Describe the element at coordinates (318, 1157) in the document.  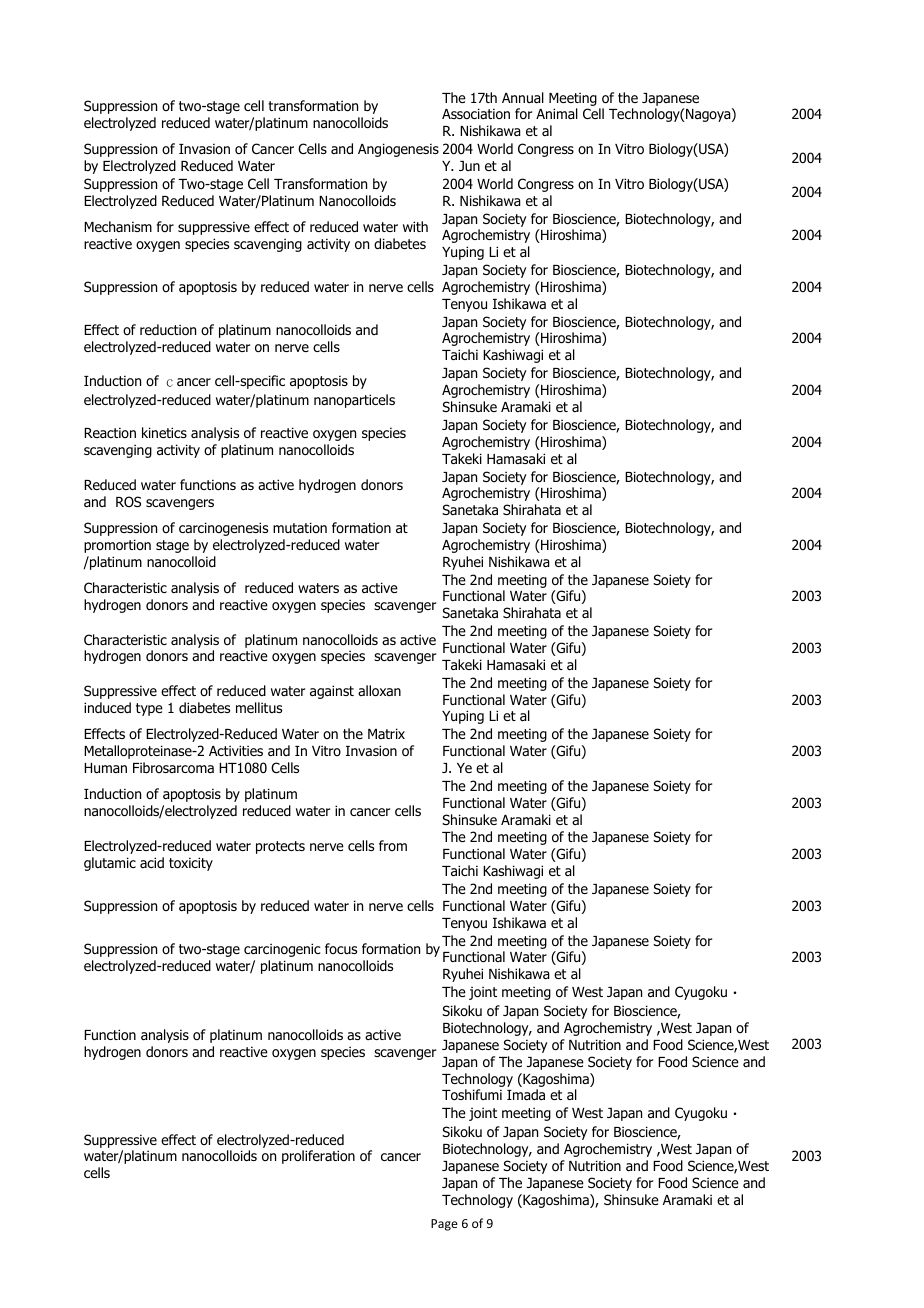
I see `proliferation` at that location.
